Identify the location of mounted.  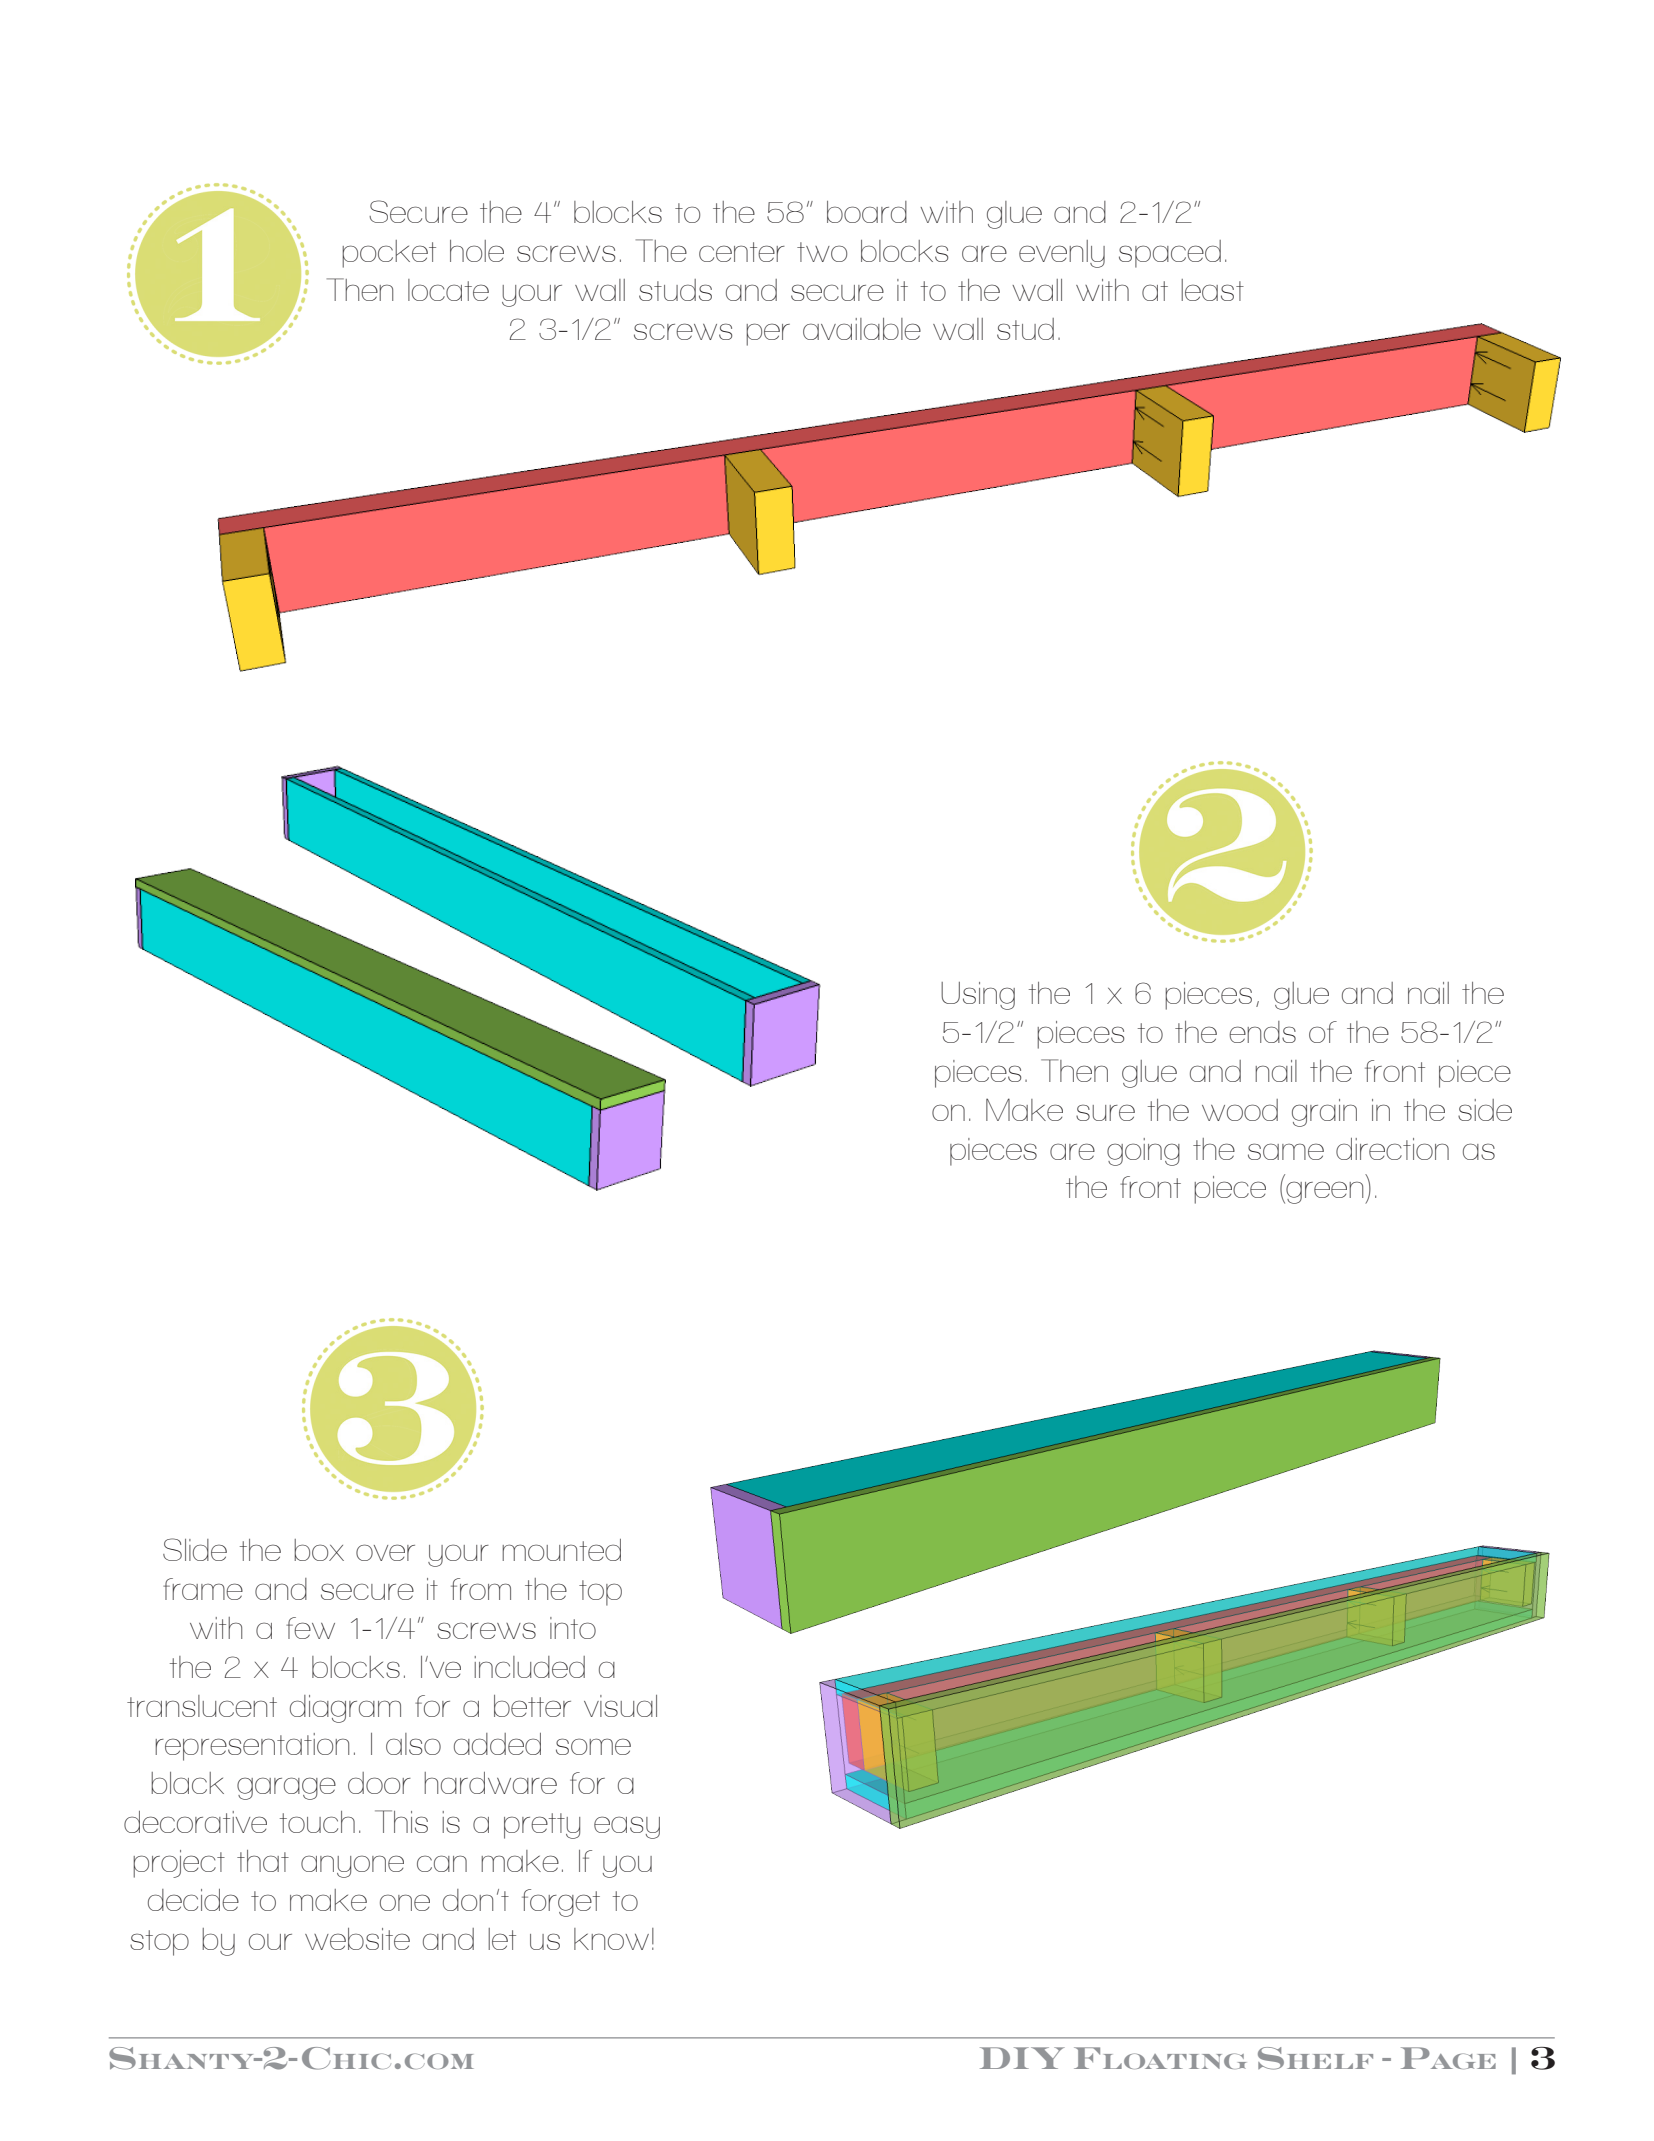
(561, 1550).
